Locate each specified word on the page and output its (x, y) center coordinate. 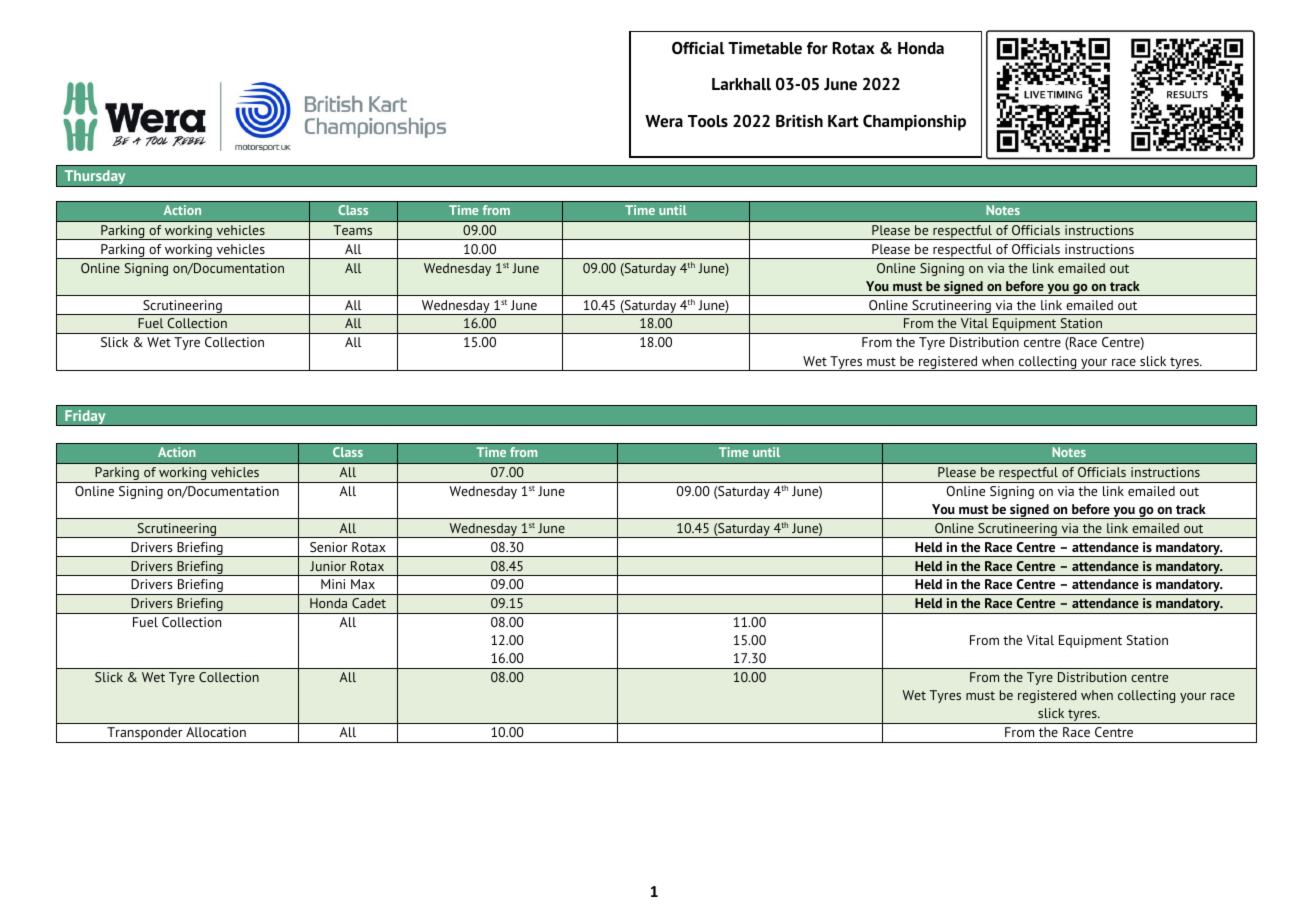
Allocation (216, 732)
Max (363, 584)
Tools (708, 121)
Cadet (369, 603)
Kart (843, 121)
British (799, 121)
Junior (328, 566)
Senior (329, 547)
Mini (333, 584)
